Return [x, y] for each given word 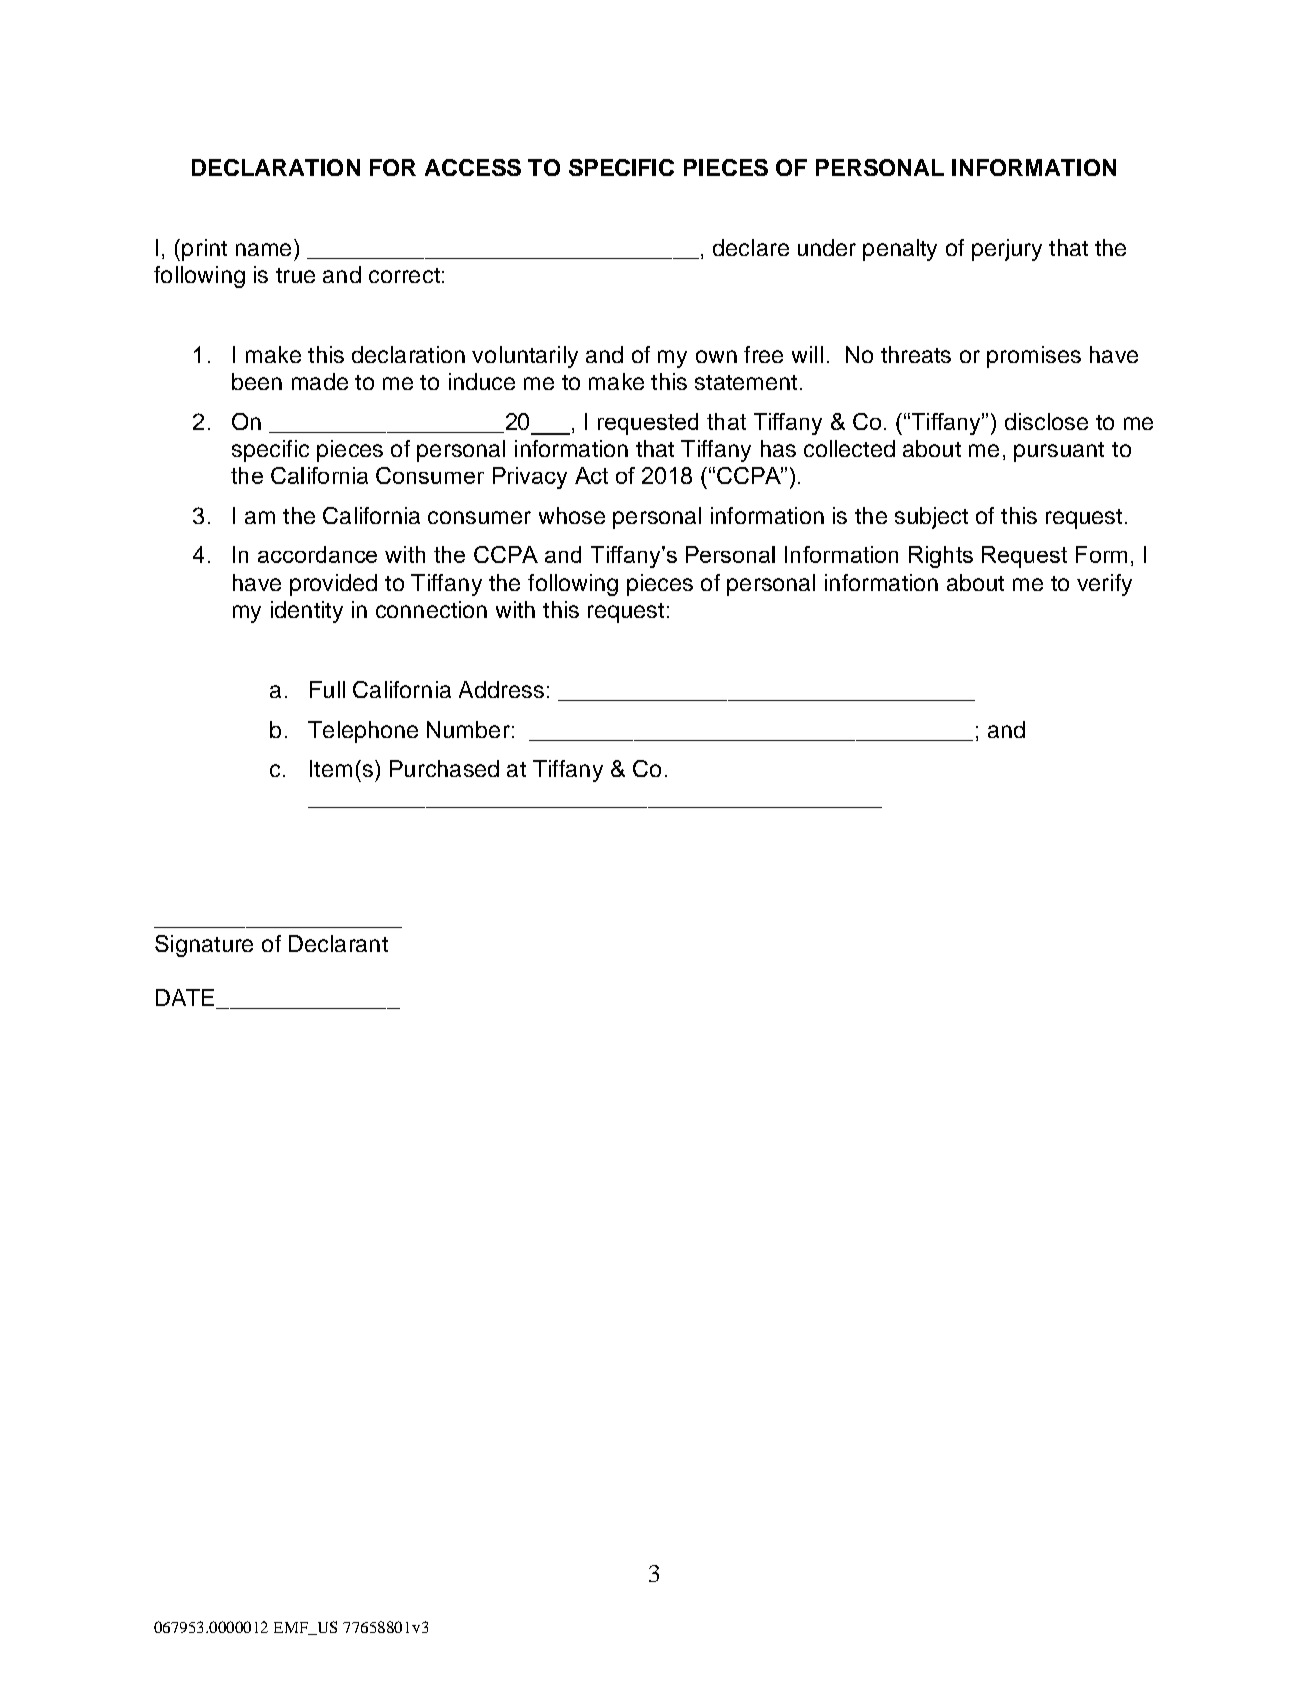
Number [468, 729]
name [263, 249]
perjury [1007, 250]
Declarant [338, 943]
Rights [941, 557]
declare [751, 247]
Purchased [444, 768]
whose [572, 515]
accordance [317, 554]
